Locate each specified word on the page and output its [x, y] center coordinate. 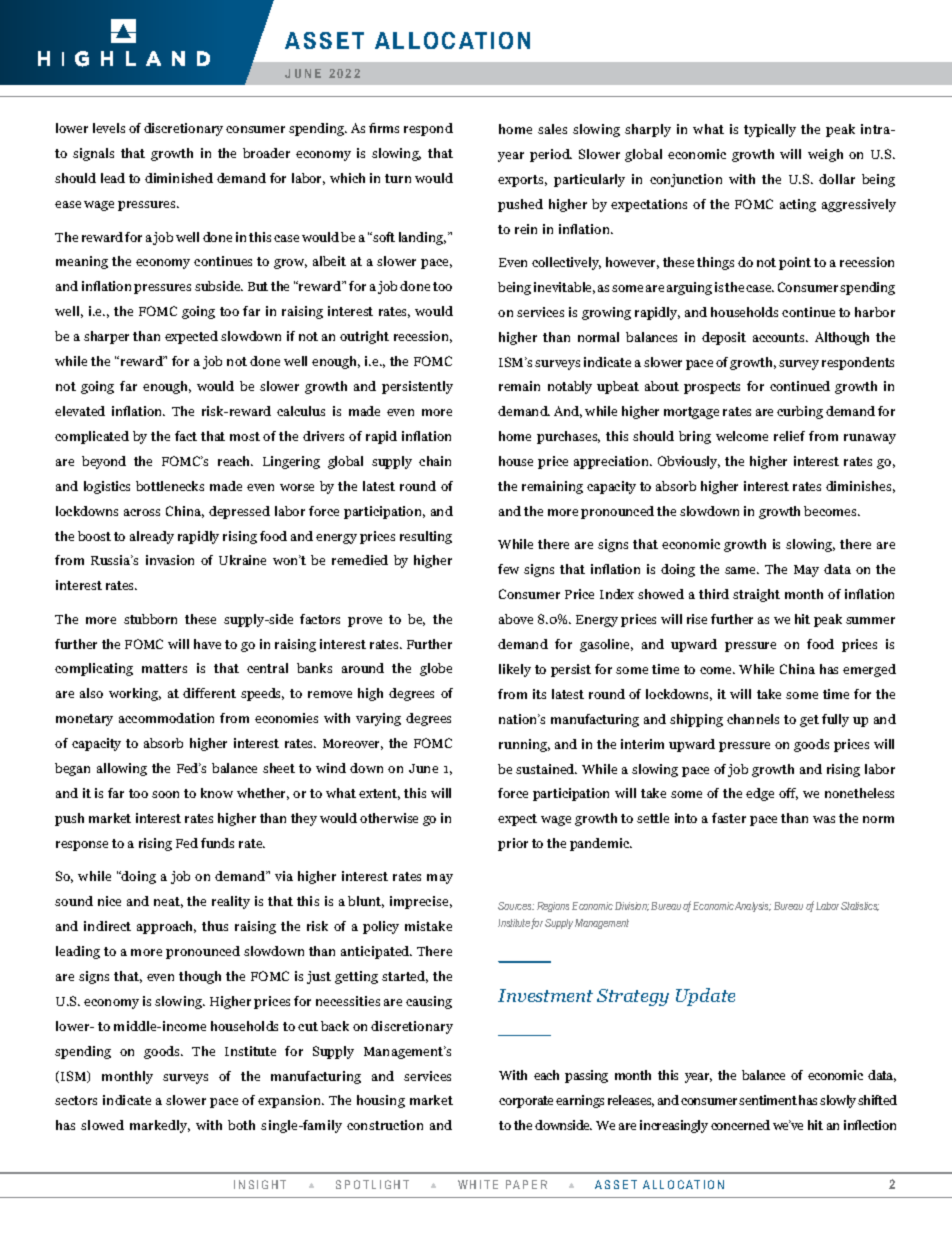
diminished [179, 178]
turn [398, 178]
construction [385, 1125]
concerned [740, 1125]
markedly [160, 1126]
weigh [825, 155]
